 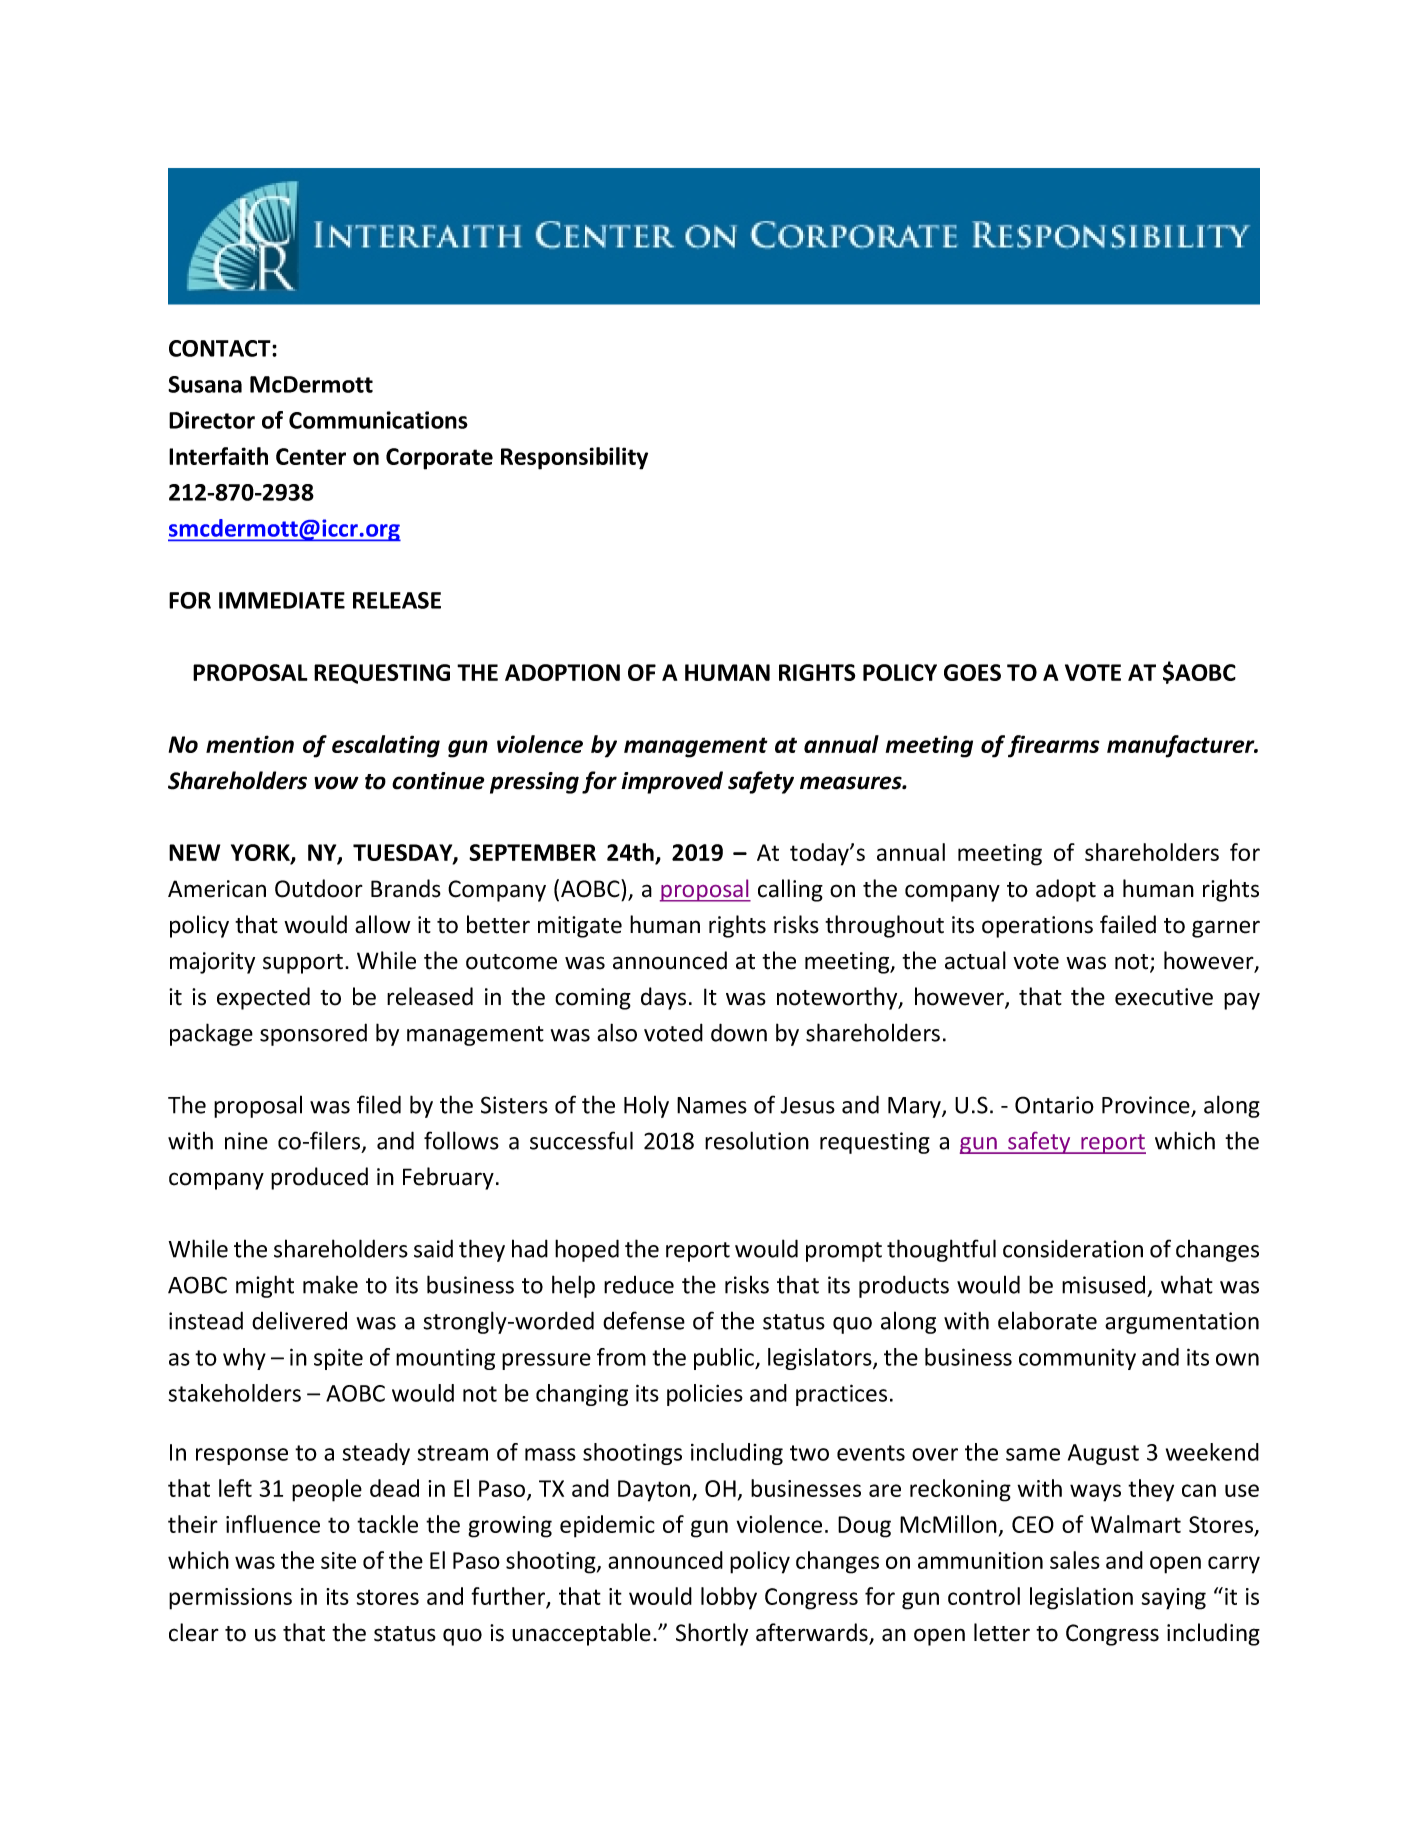 What do you see at coordinates (319, 1178) in the screenshot?
I see `produced` at bounding box center [319, 1178].
